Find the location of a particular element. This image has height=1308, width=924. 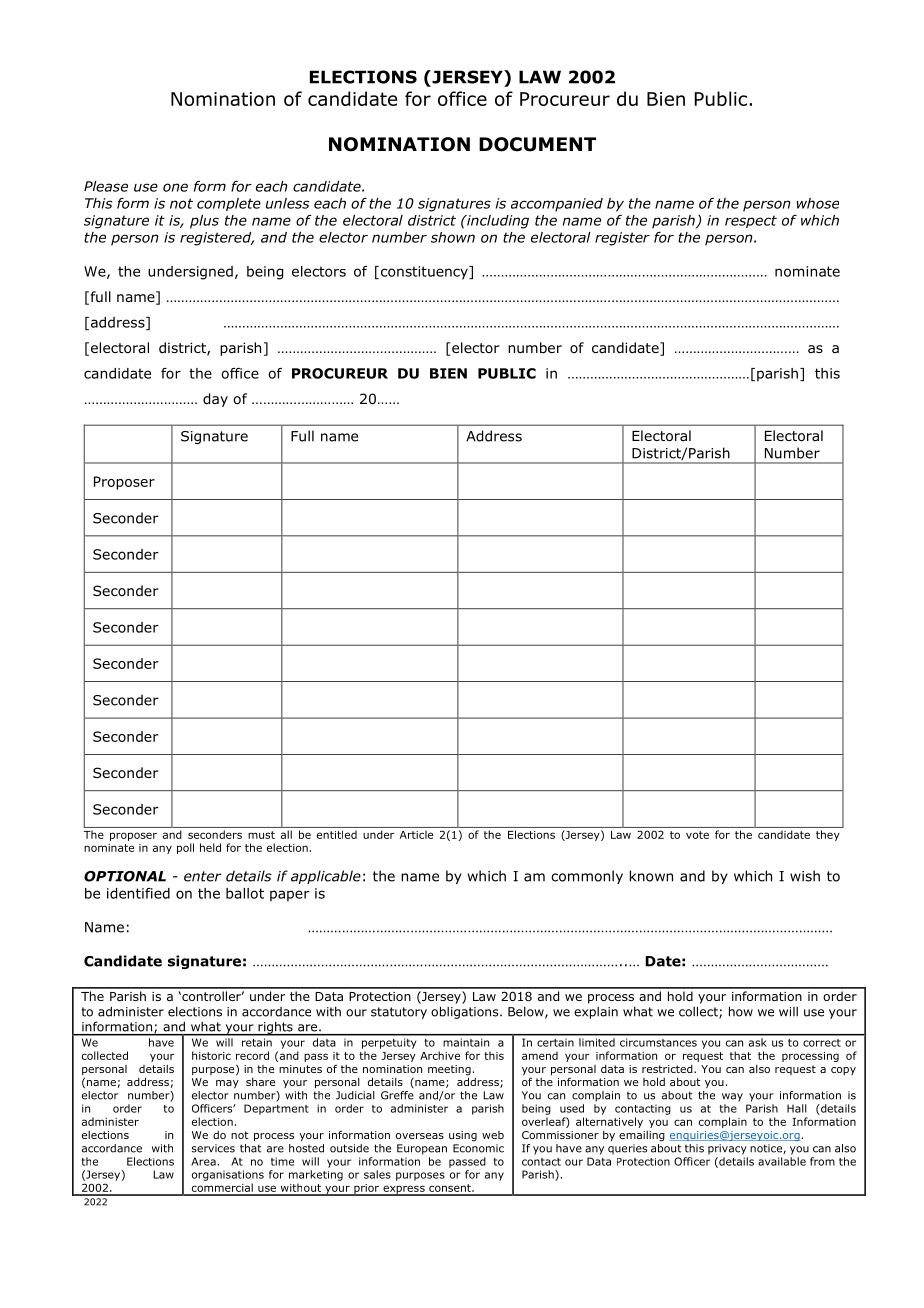

obligations is located at coordinates (466, 1012).
